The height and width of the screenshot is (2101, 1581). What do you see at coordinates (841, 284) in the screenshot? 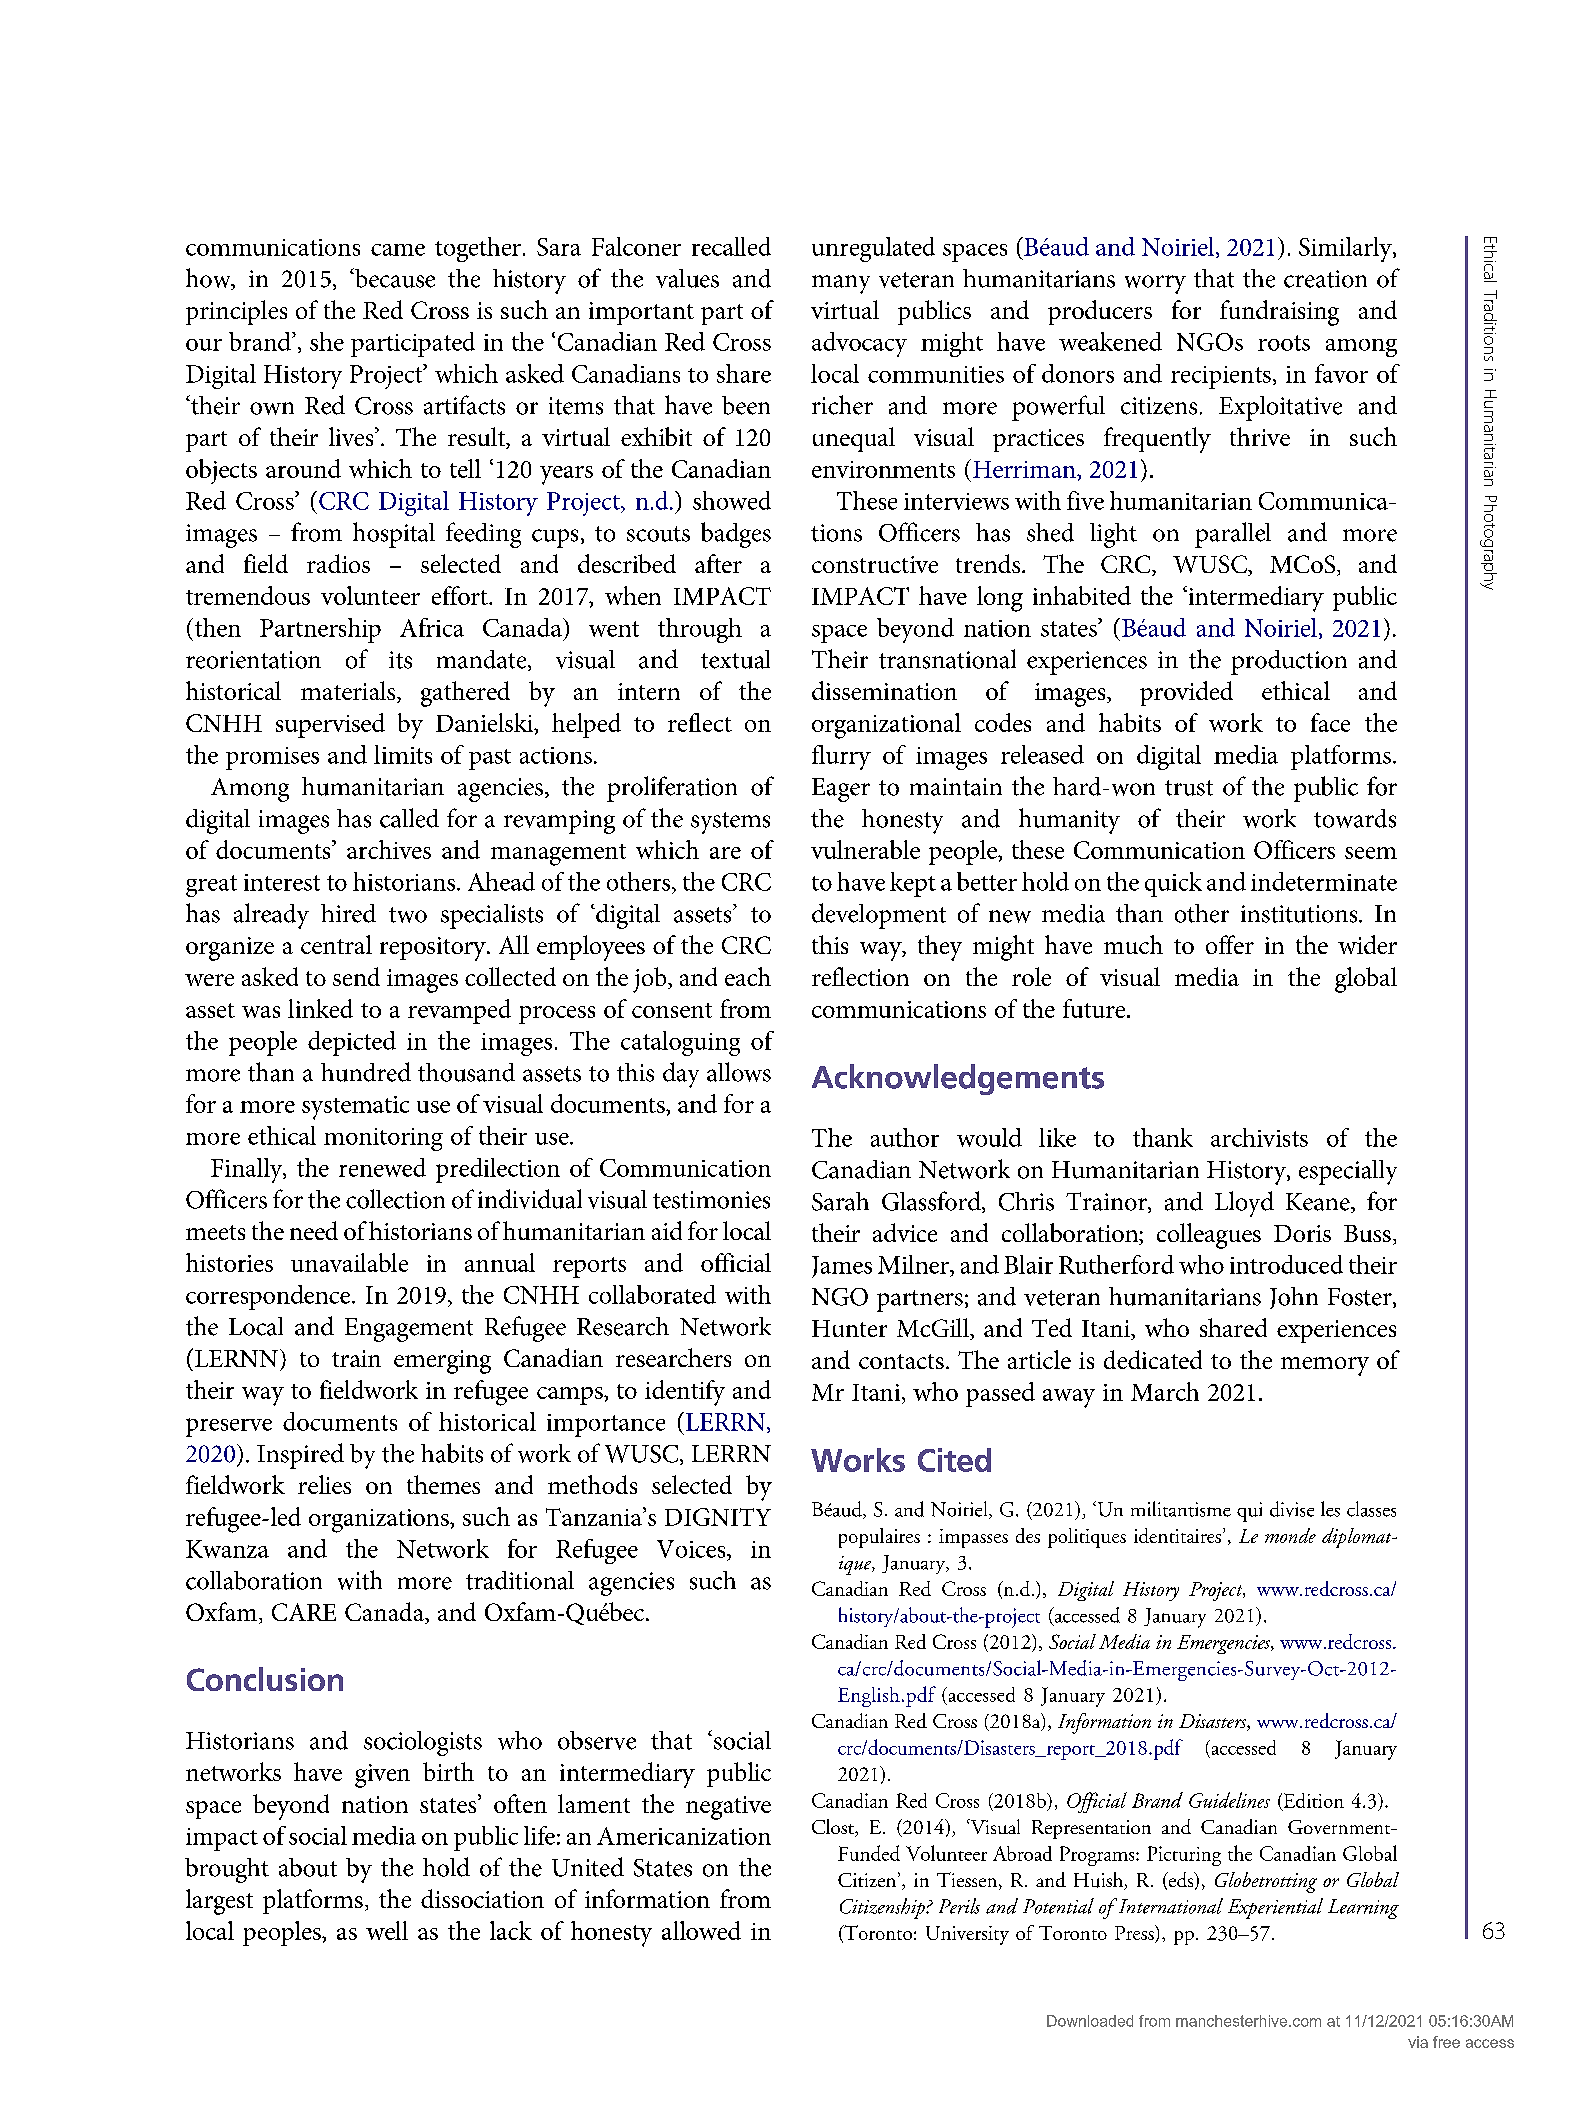
I see `many` at bounding box center [841, 284].
